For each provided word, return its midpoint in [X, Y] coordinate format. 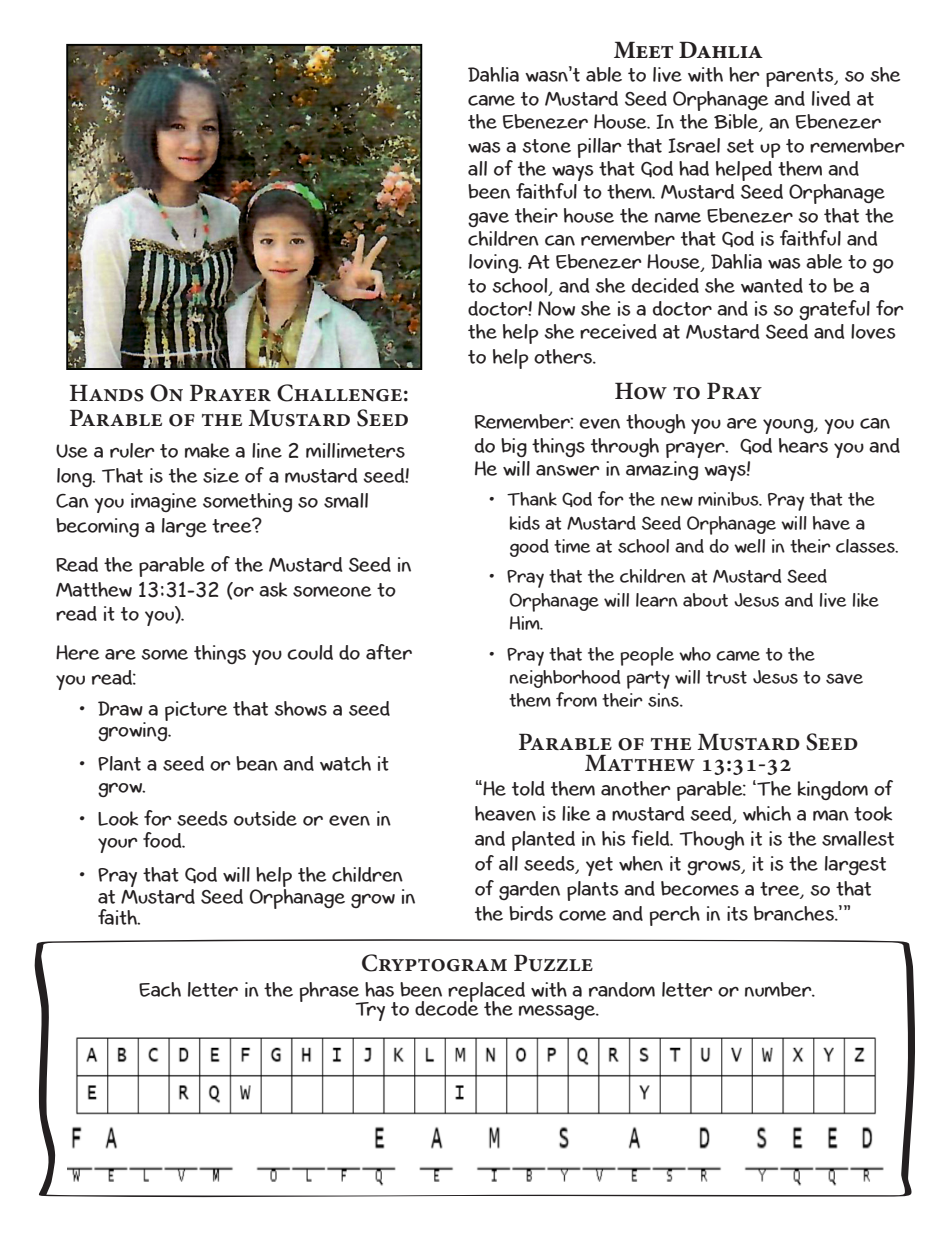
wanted [772, 285]
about [705, 600]
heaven [505, 813]
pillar [599, 148]
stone [546, 146]
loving [495, 263]
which [767, 813]
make [207, 450]
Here [77, 652]
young [789, 426]
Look [118, 818]
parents [801, 77]
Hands [107, 393]
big [514, 447]
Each [160, 989]
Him [526, 623]
